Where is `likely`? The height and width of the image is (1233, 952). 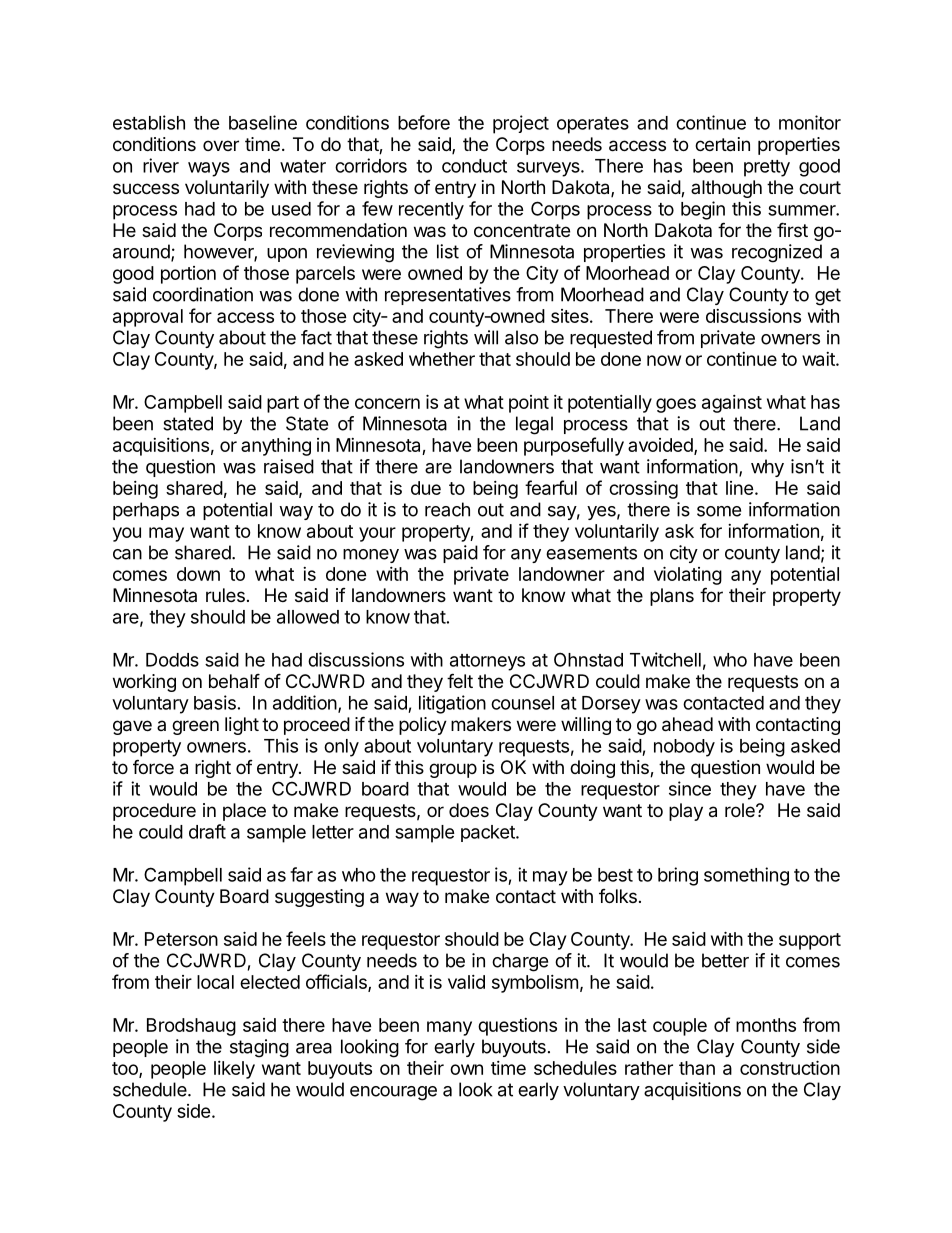
likely is located at coordinates (234, 1070).
